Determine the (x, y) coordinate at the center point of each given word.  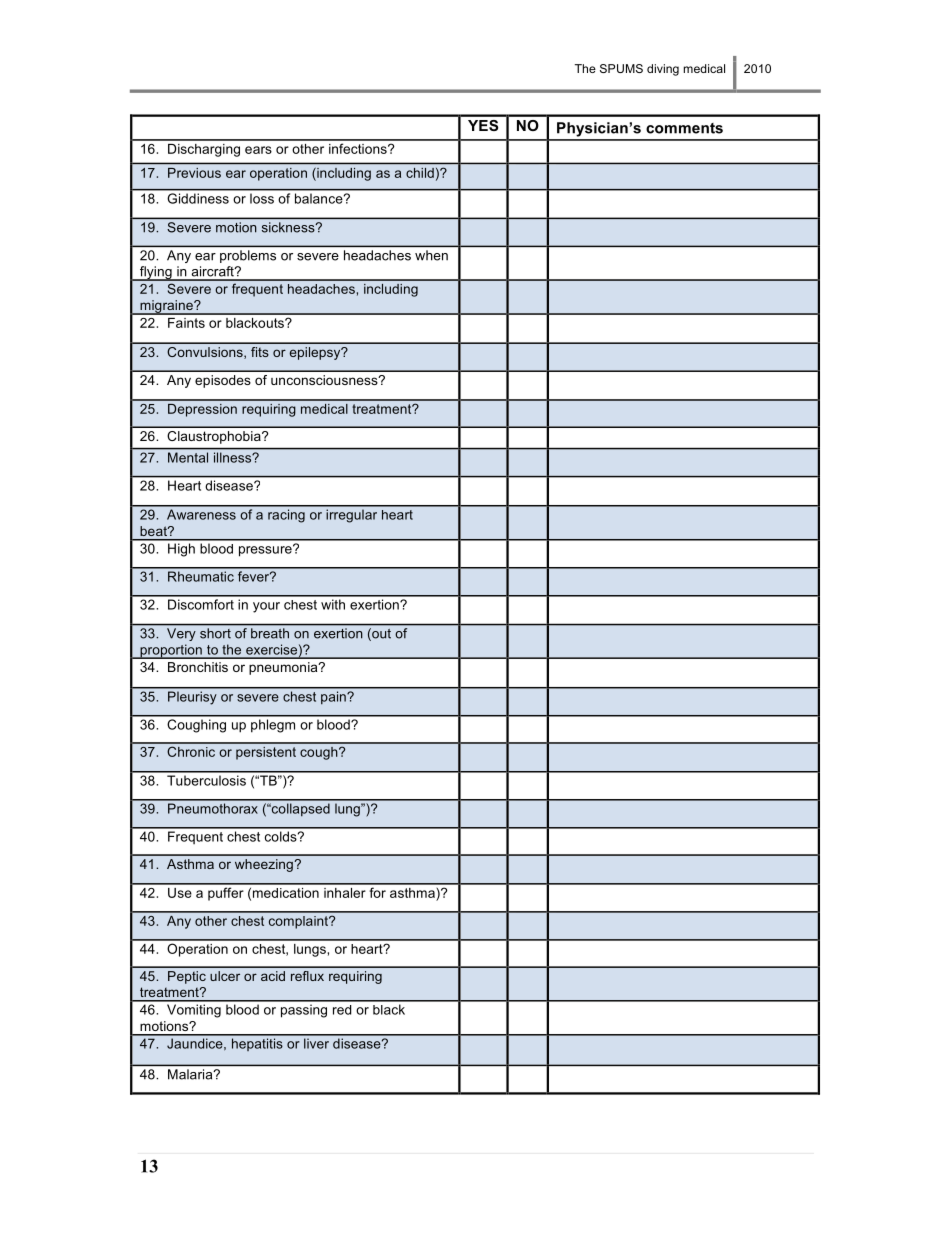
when (431, 255)
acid (273, 976)
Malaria (191, 1074)
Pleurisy (192, 698)
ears (258, 150)
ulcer (225, 976)
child (420, 173)
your (266, 607)
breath (270, 633)
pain (333, 698)
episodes (223, 381)
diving (663, 70)
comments (684, 128)
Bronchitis (198, 667)
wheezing (265, 865)
